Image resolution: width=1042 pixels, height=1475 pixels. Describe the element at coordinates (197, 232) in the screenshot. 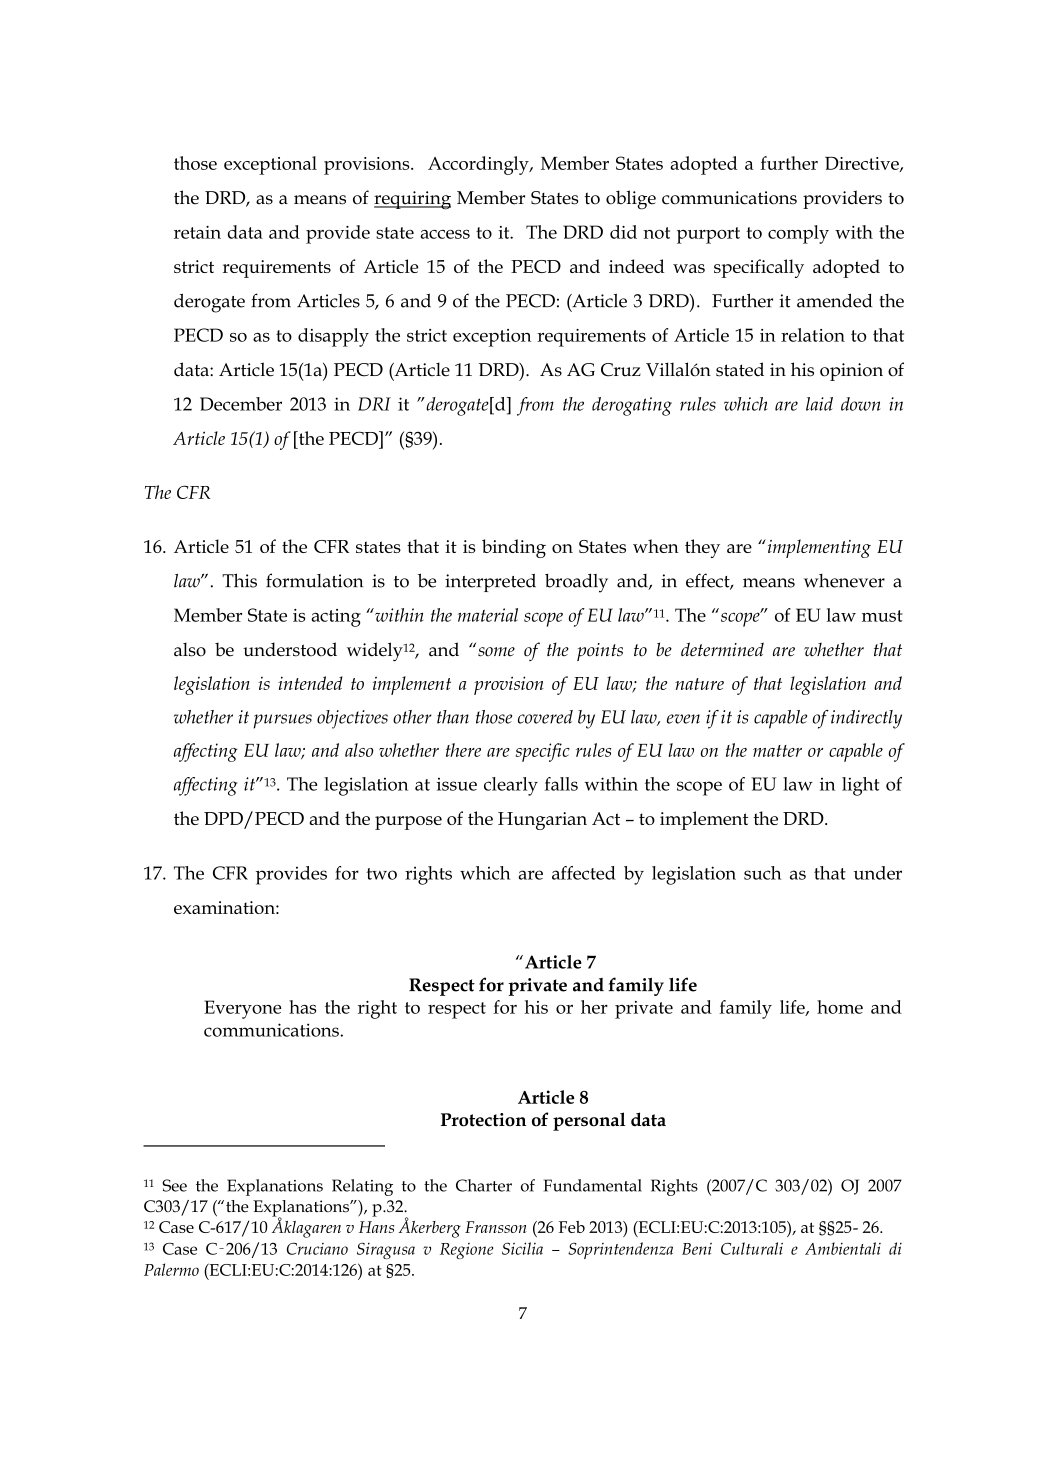

I see `retain` at that location.
